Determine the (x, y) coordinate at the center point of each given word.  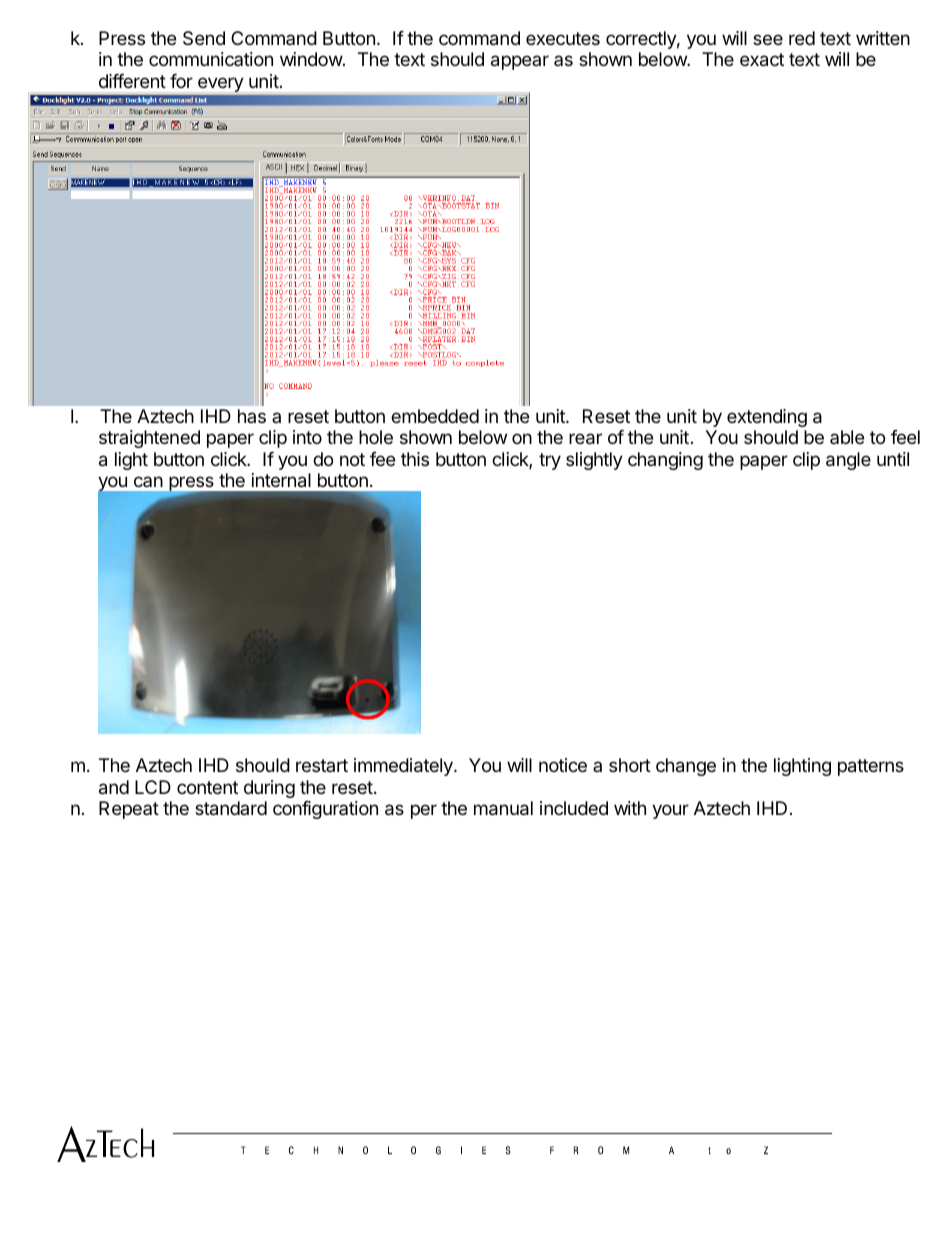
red (802, 38)
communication (211, 59)
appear (520, 62)
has (252, 416)
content (207, 787)
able (847, 437)
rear (585, 439)
